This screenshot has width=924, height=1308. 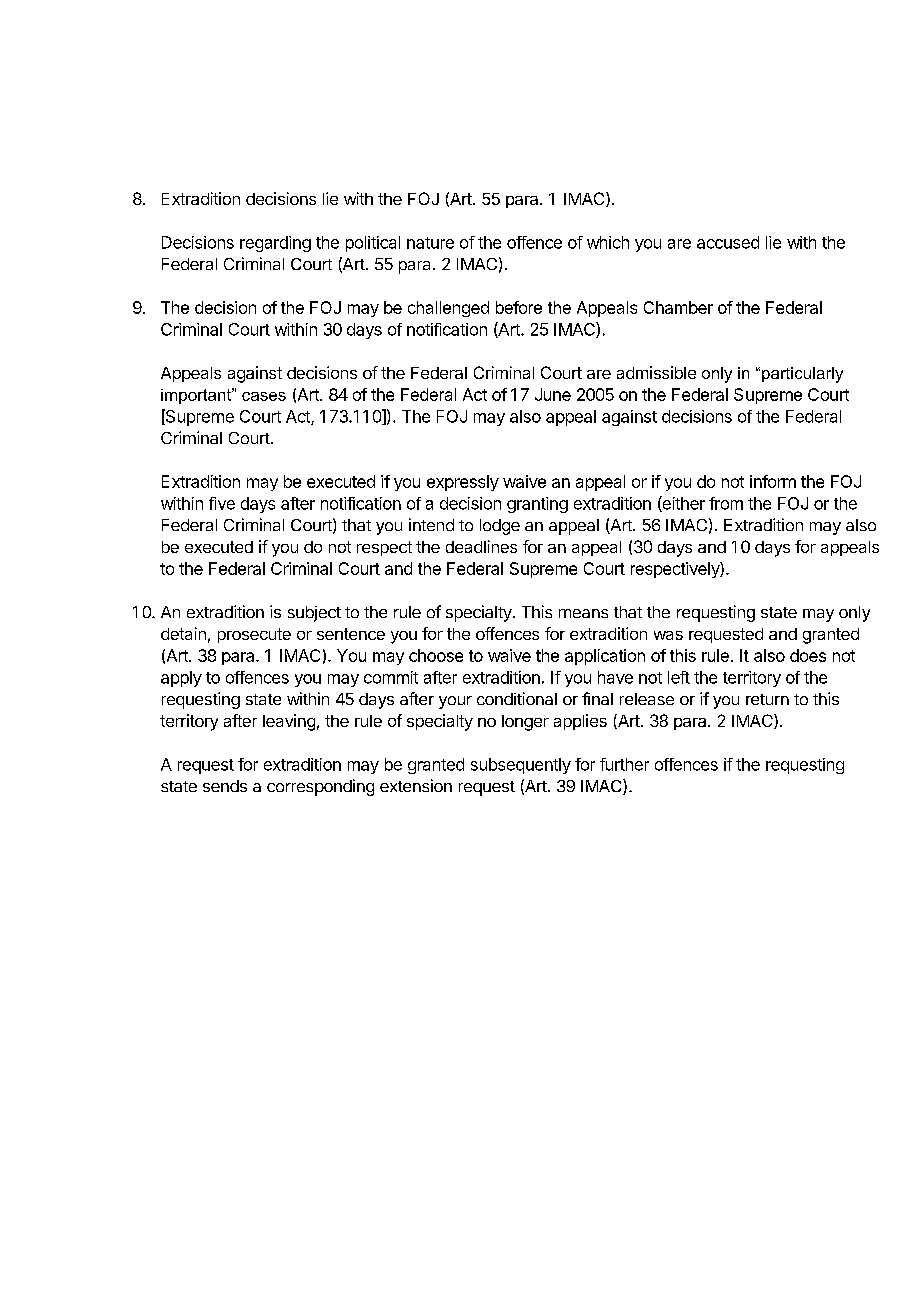 I want to click on five, so click(x=222, y=503).
